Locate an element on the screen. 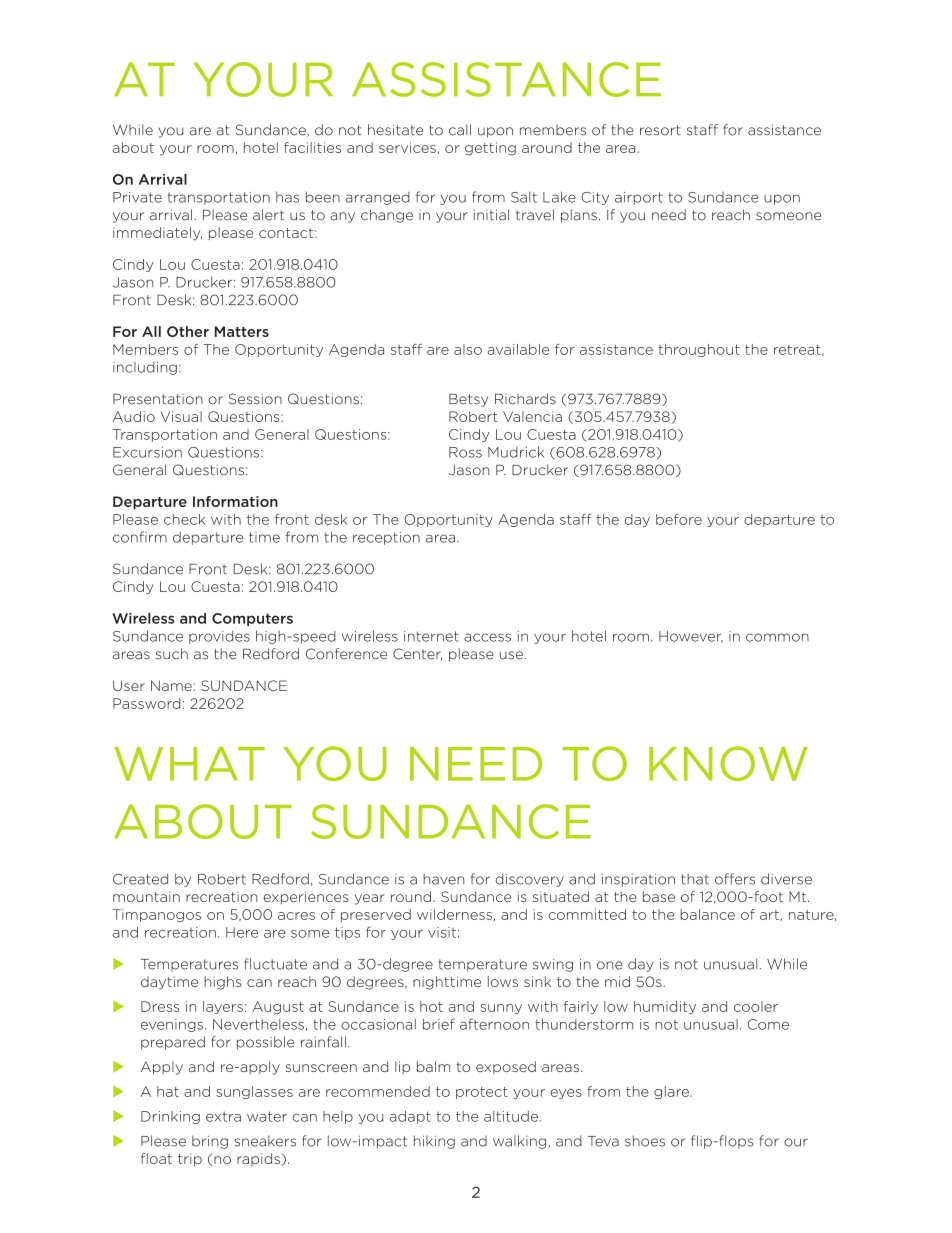 This screenshot has width=952, height=1233. Private is located at coordinates (137, 197).
